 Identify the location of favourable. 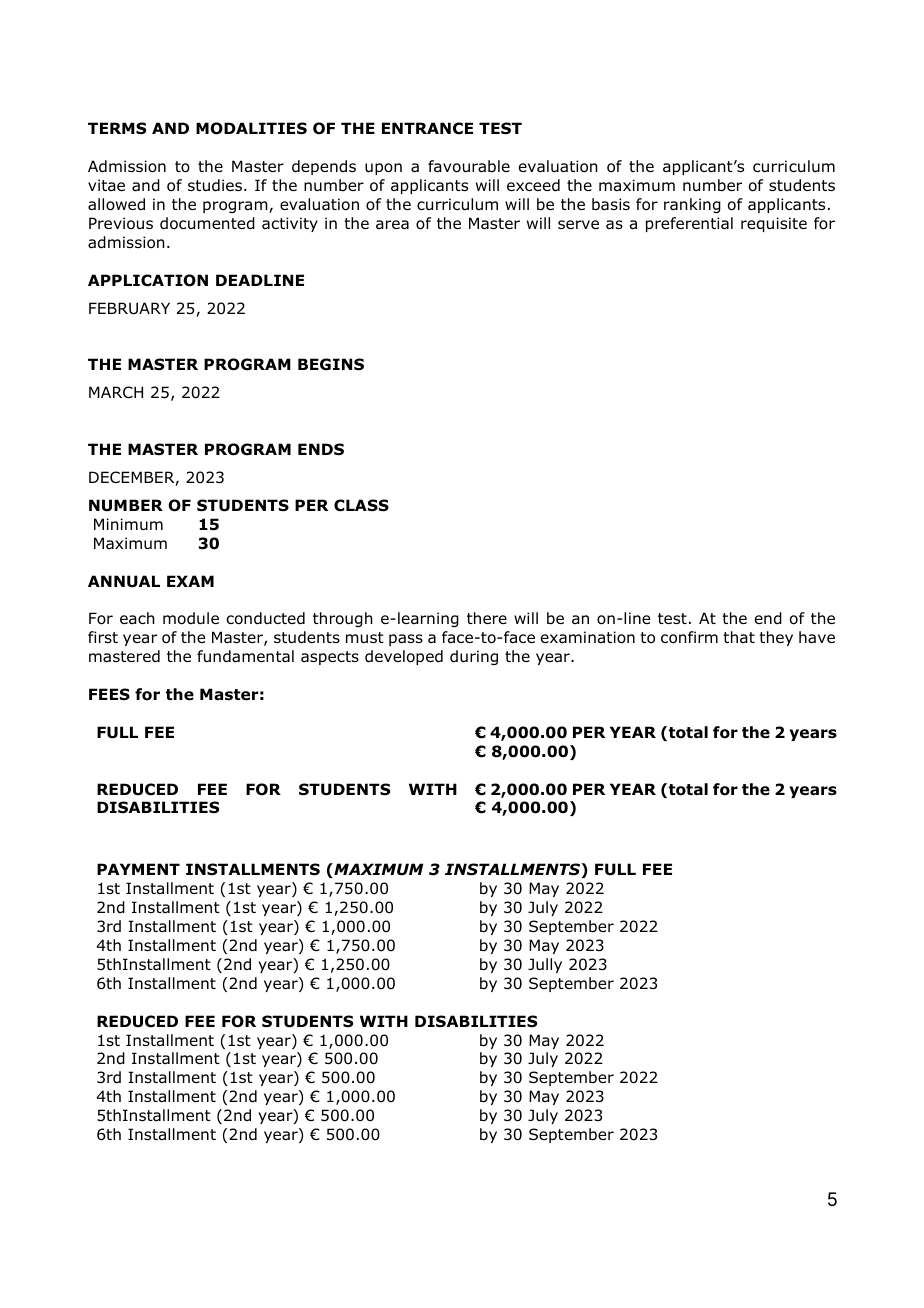
(469, 166).
